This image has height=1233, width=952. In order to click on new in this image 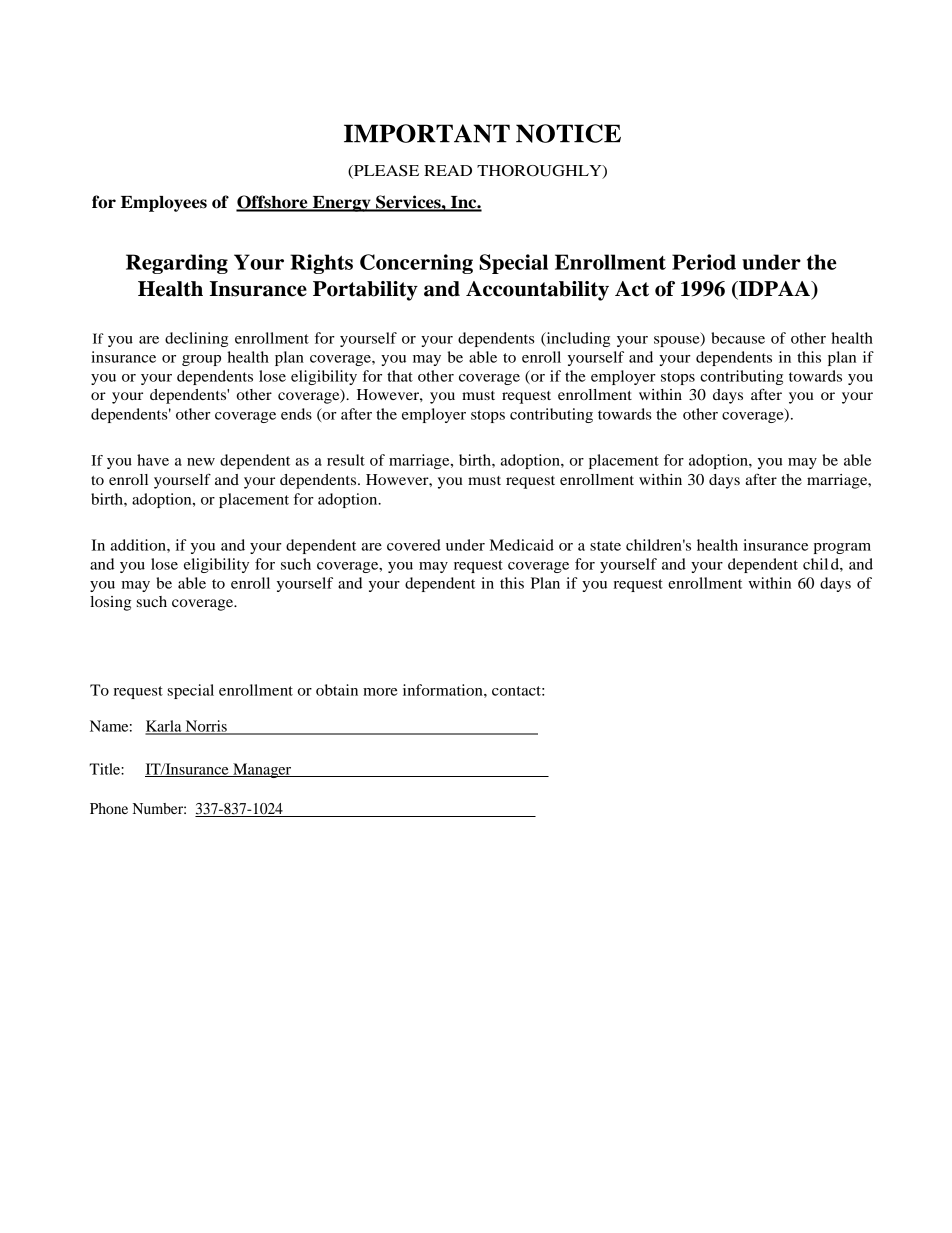, I will do `click(201, 462)`.
